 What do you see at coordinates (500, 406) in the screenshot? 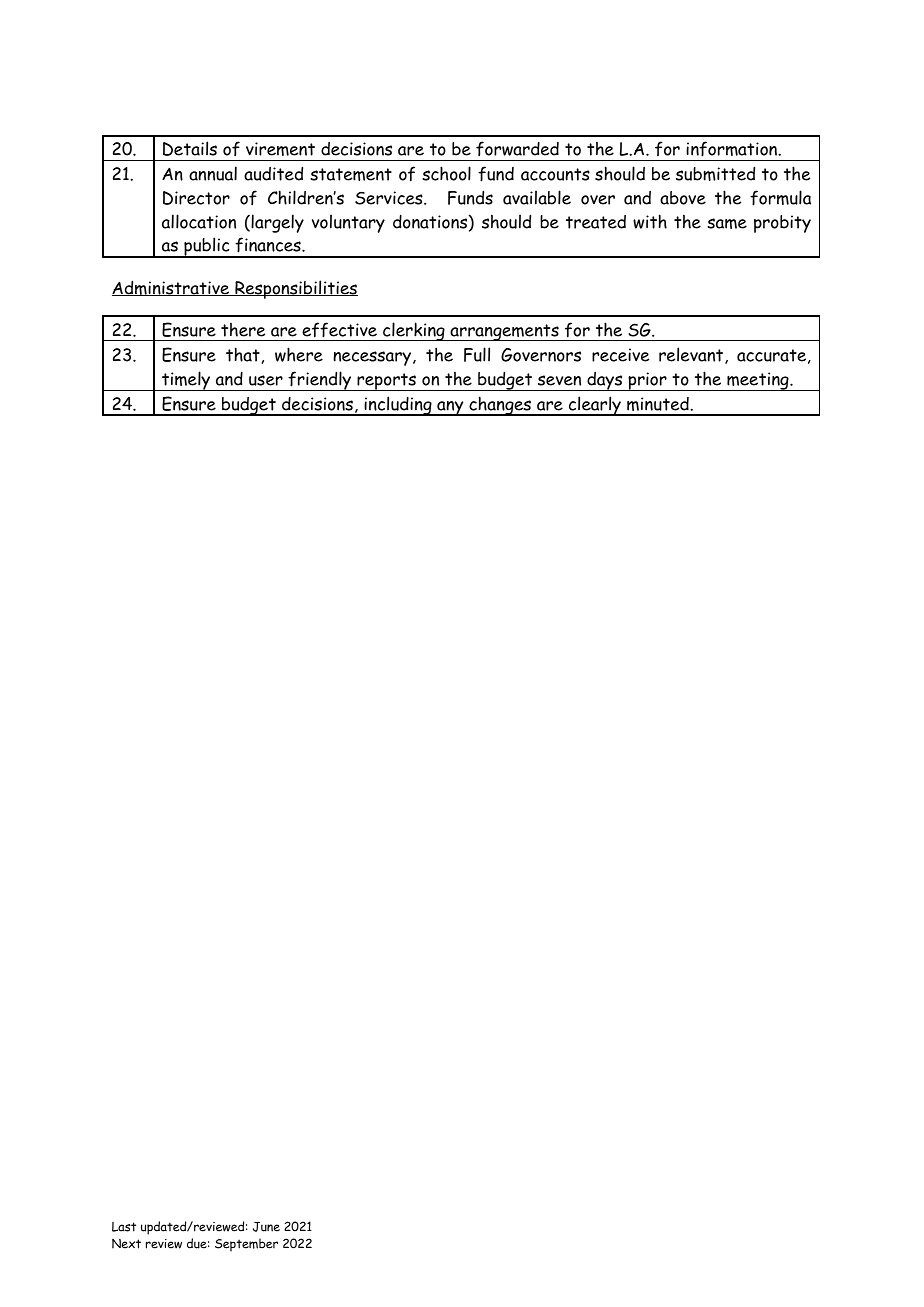
I see `changes` at bounding box center [500, 406].
